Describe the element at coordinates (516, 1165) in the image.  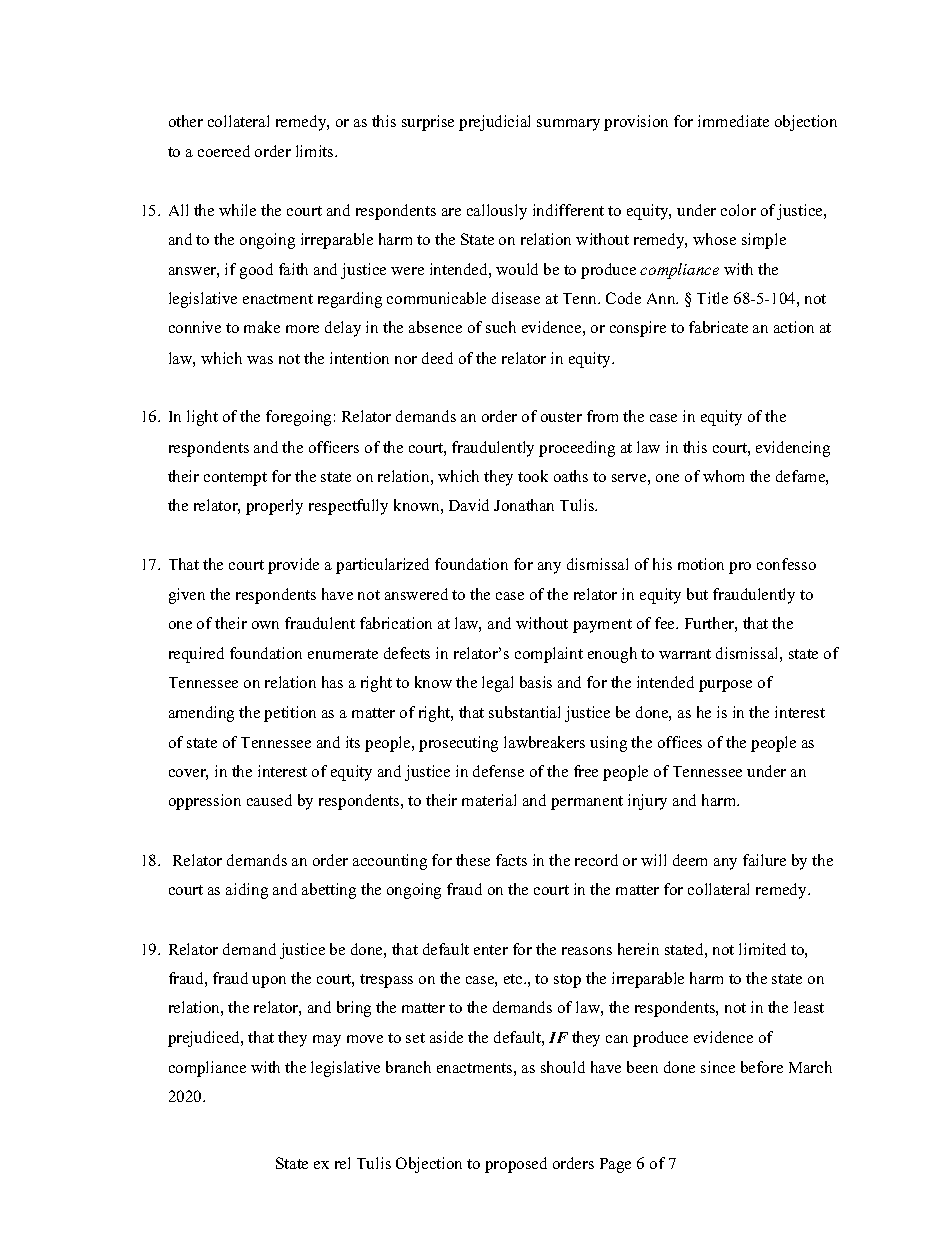
I see `proposed` at that location.
